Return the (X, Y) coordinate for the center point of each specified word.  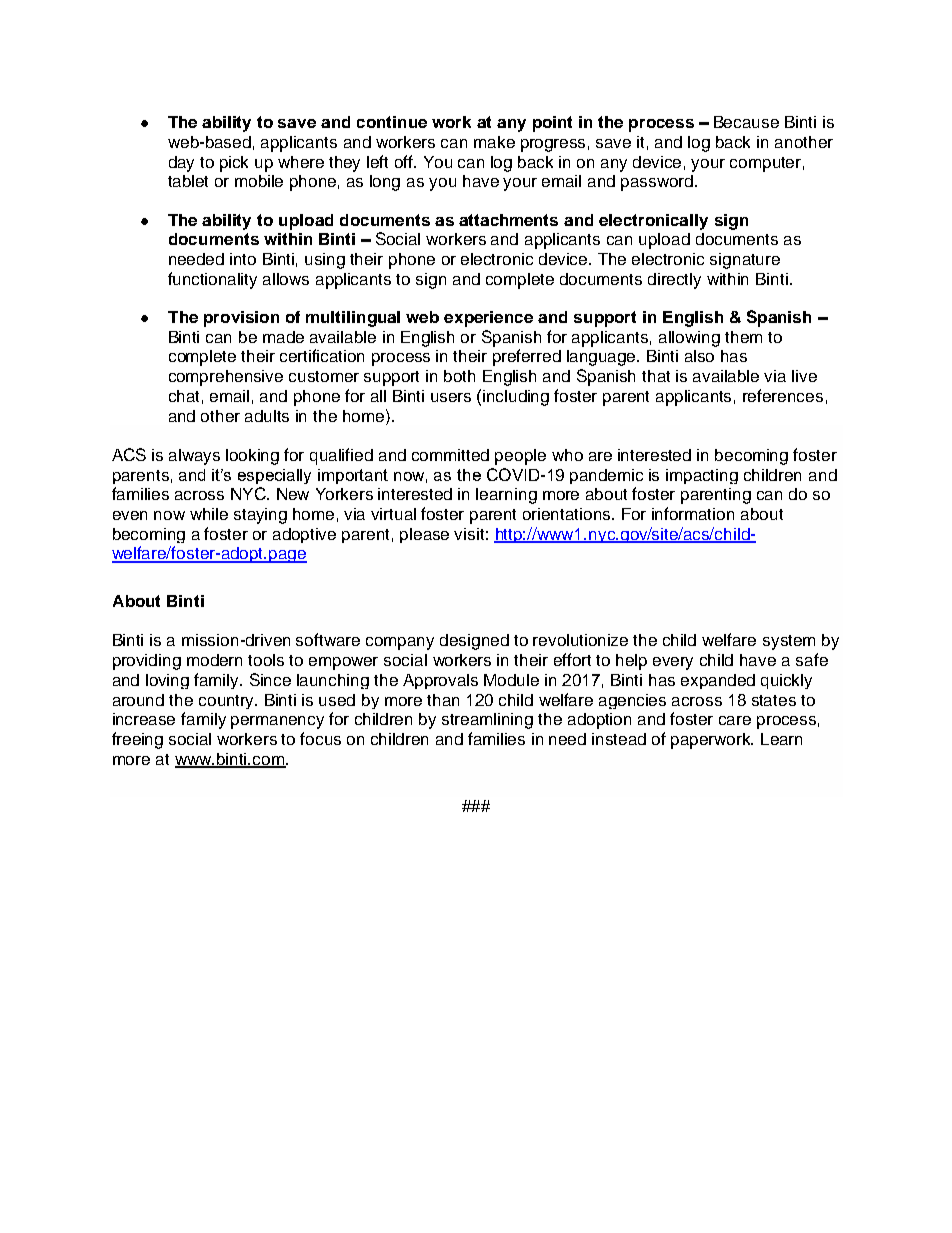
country (228, 702)
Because (746, 122)
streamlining (487, 721)
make (494, 142)
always (194, 457)
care (735, 720)
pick (234, 164)
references (783, 395)
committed (450, 455)
